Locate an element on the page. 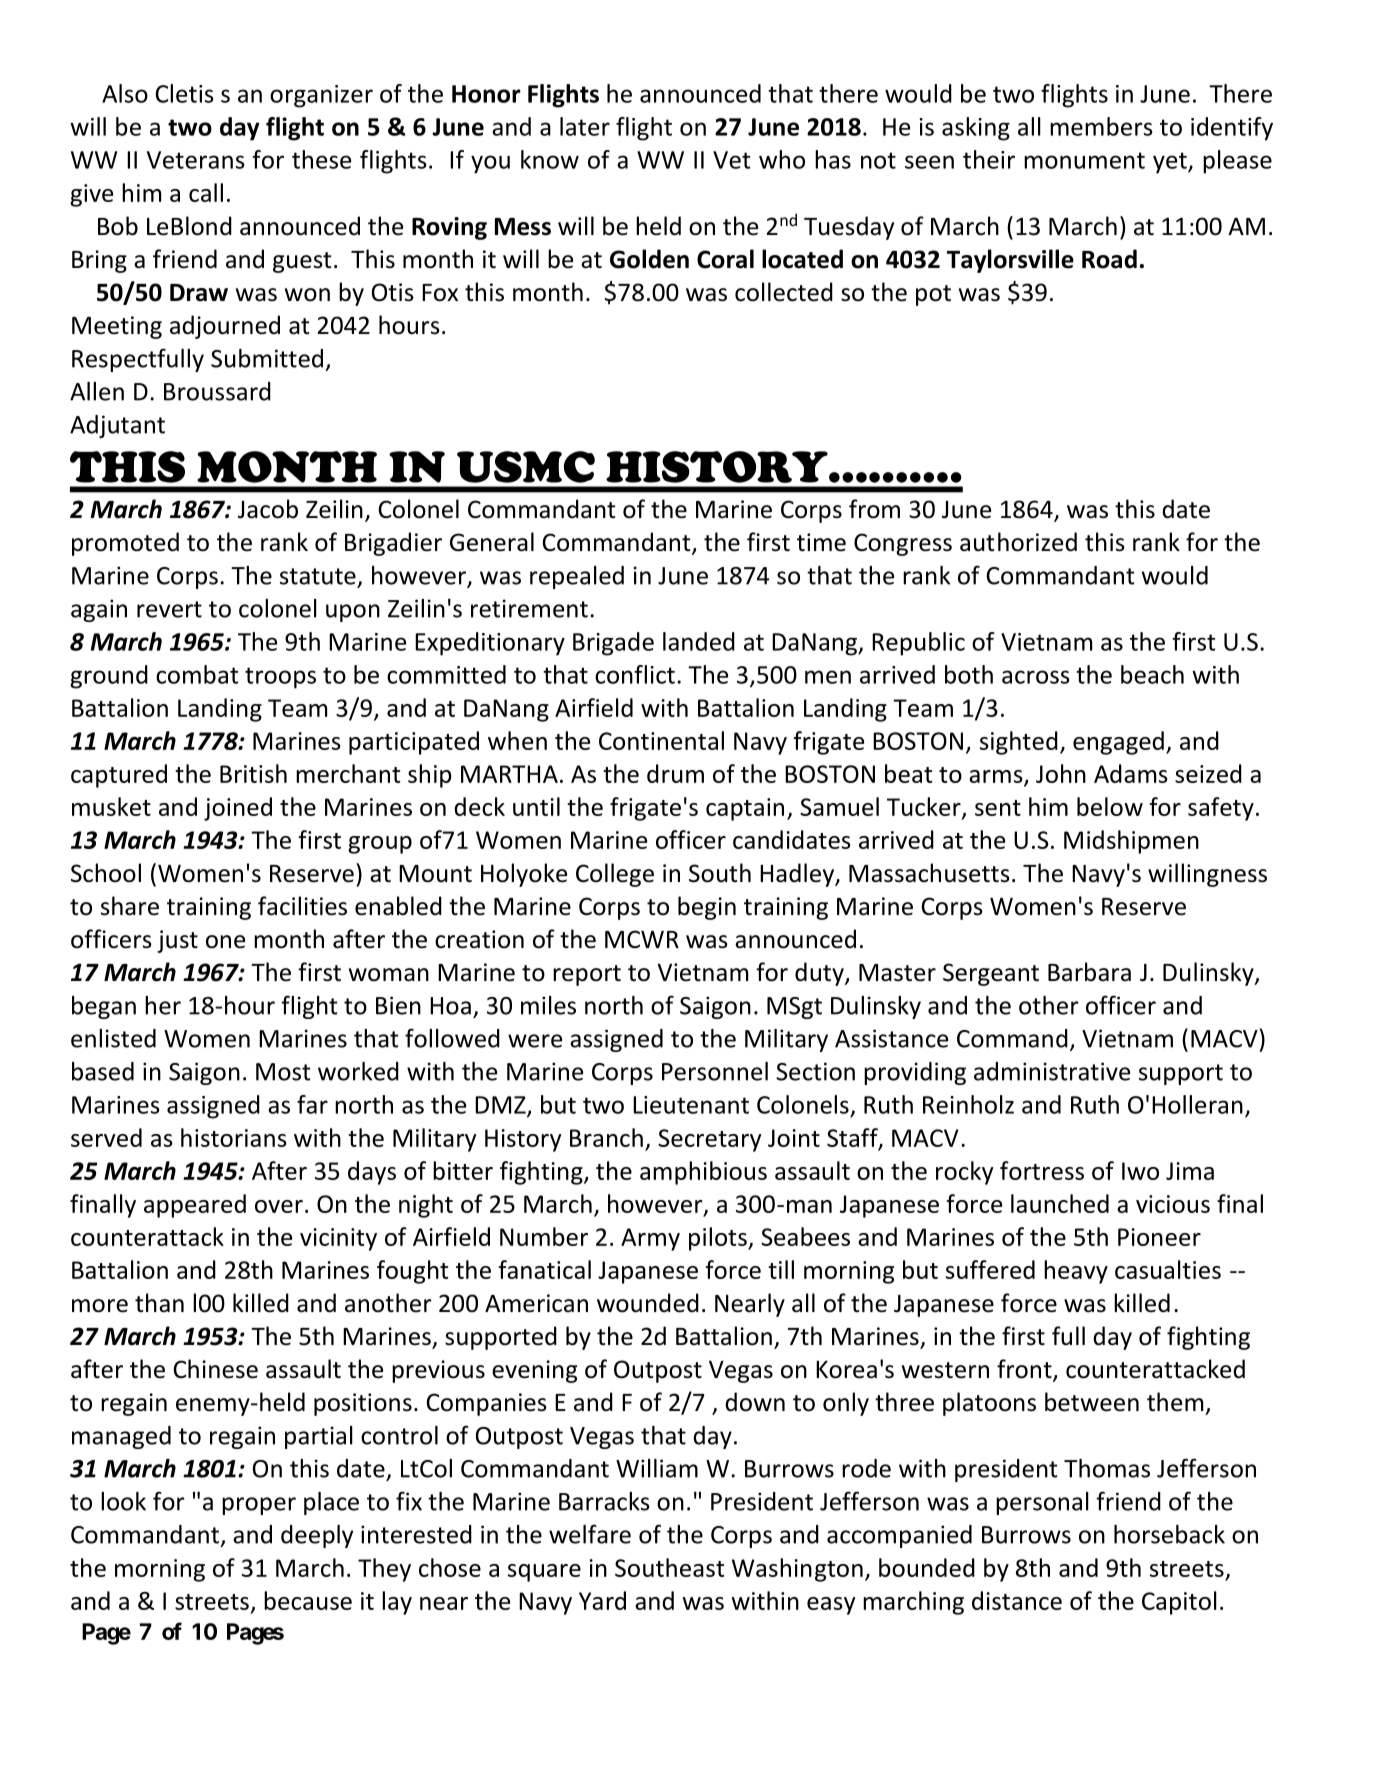 This image has width=1382, height=1788. joined is located at coordinates (238, 809).
